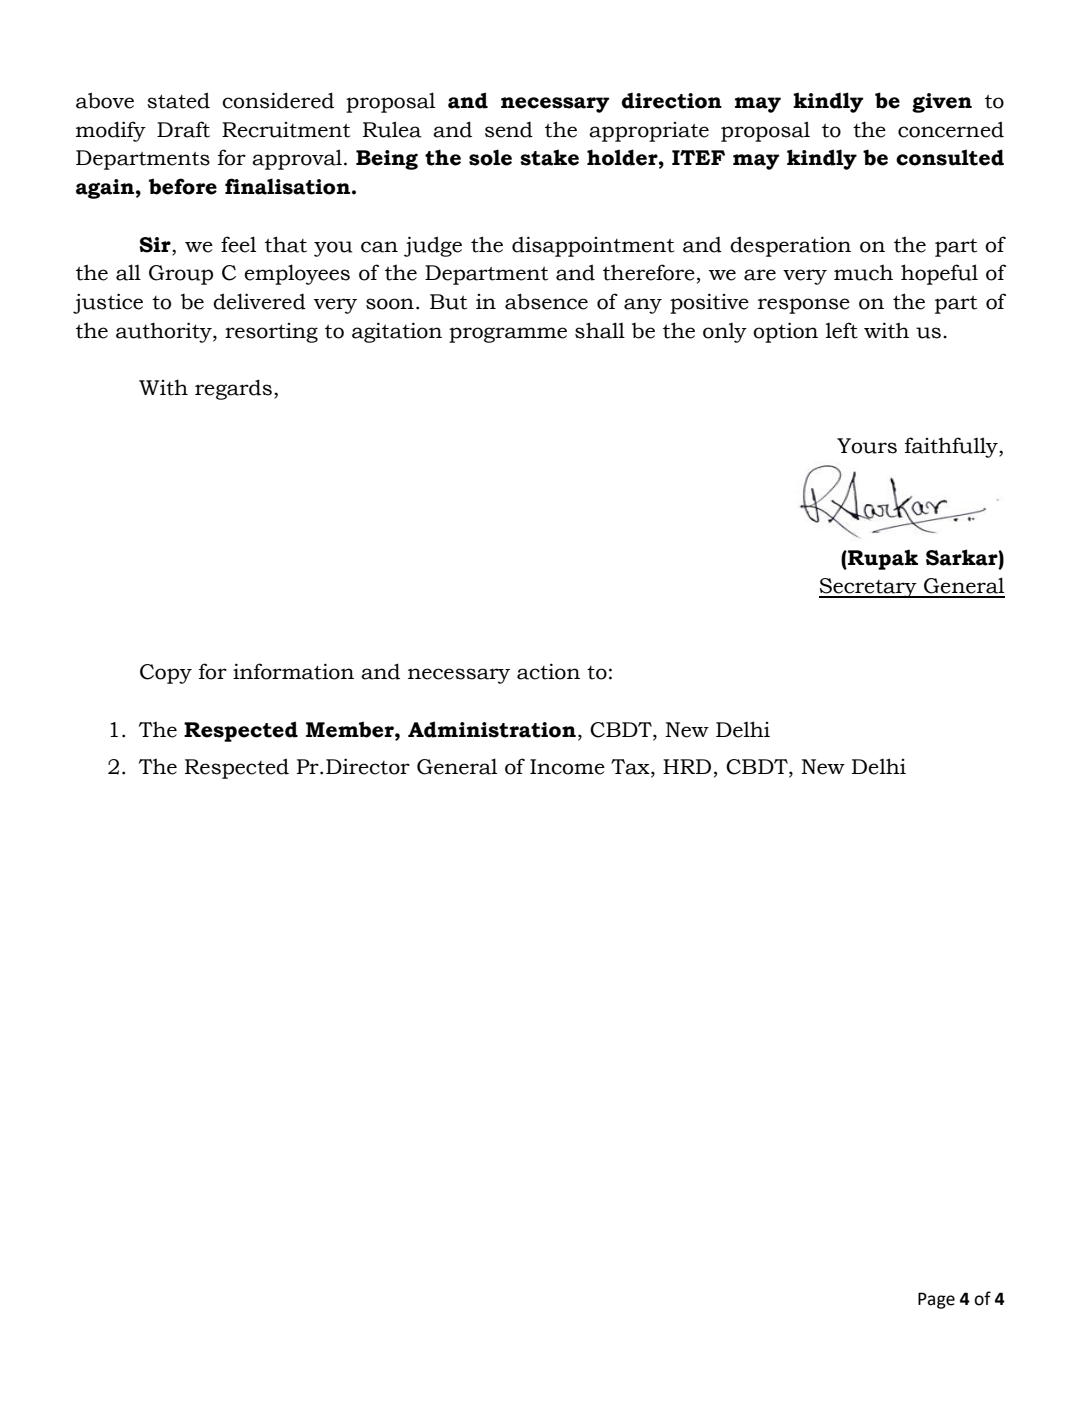 This page has width=1084, height=1403. Describe the element at coordinates (509, 130) in the page. I see `send` at that location.
